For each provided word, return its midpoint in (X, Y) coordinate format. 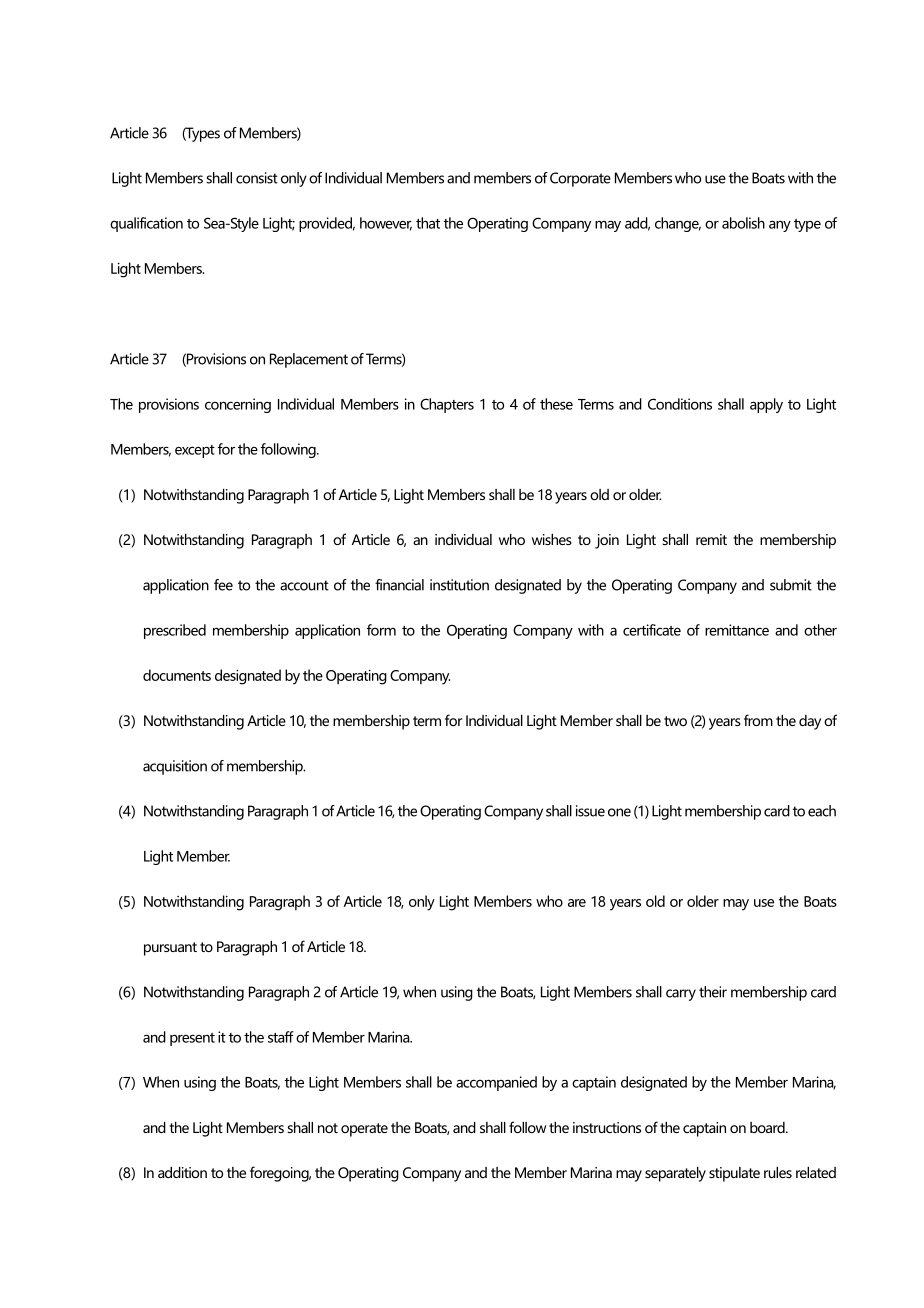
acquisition (175, 767)
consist (257, 178)
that (428, 223)
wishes (552, 539)
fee (223, 585)
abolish (743, 223)
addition (182, 1172)
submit (791, 585)
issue (590, 811)
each (822, 811)
